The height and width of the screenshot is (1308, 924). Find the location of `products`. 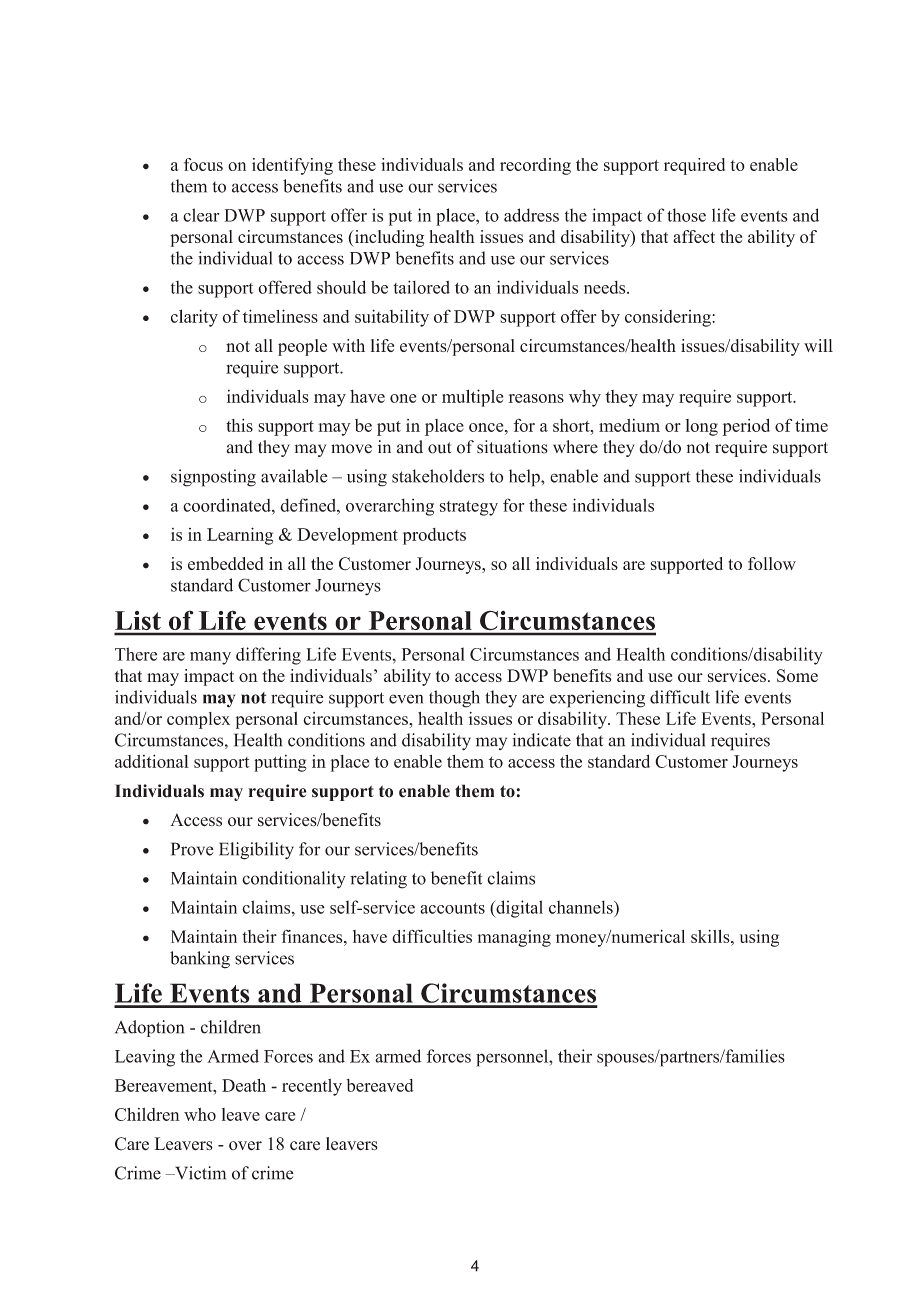

products is located at coordinates (434, 536).
